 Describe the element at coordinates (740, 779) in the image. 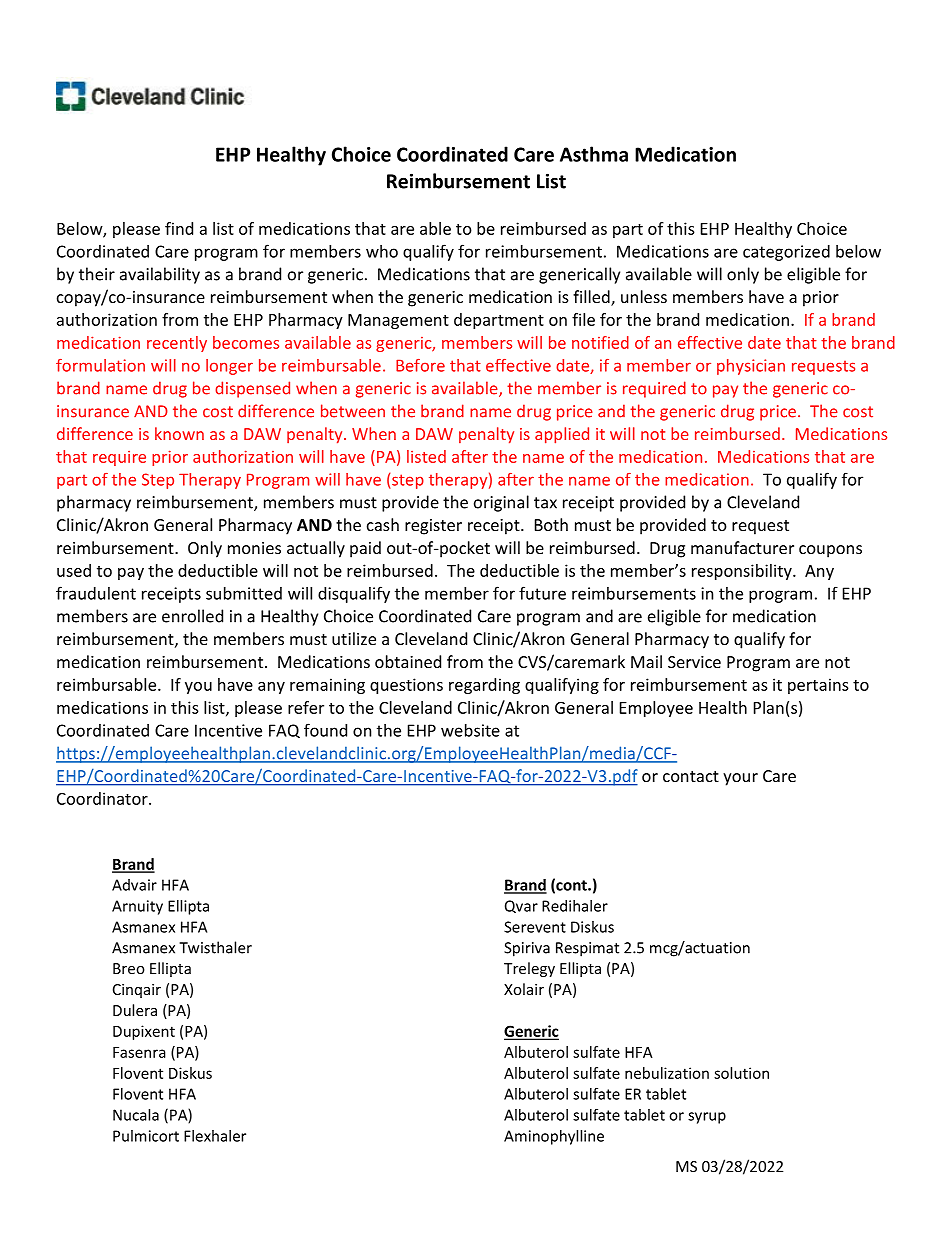

I see `your` at that location.
